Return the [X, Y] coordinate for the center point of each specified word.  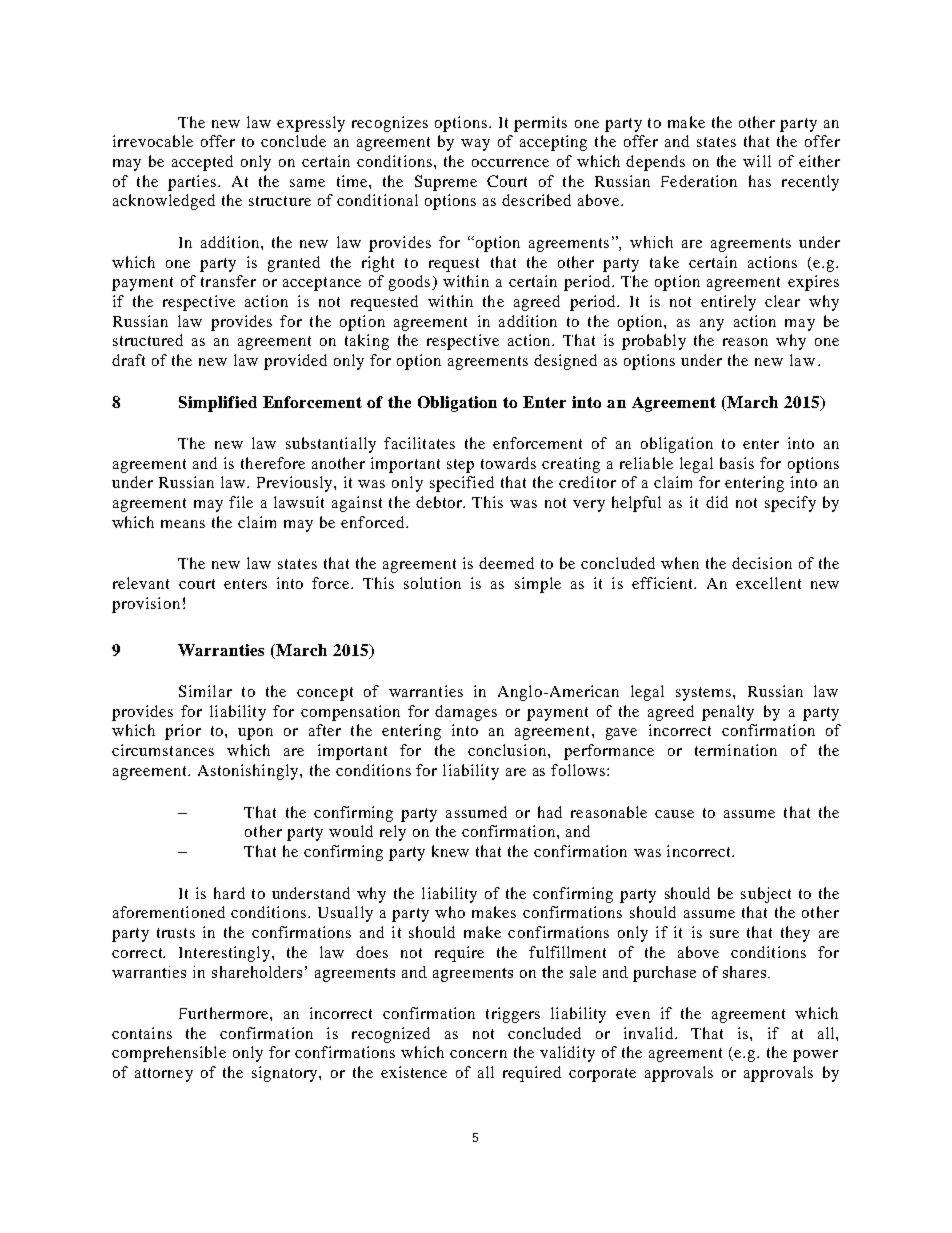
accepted [202, 163]
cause [674, 814]
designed [565, 362]
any [712, 325]
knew [450, 851]
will [757, 161]
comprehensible [169, 1054]
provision [146, 605]
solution [432, 583]
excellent [768, 583]
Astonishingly [249, 772]
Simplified [218, 404]
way [475, 145]
